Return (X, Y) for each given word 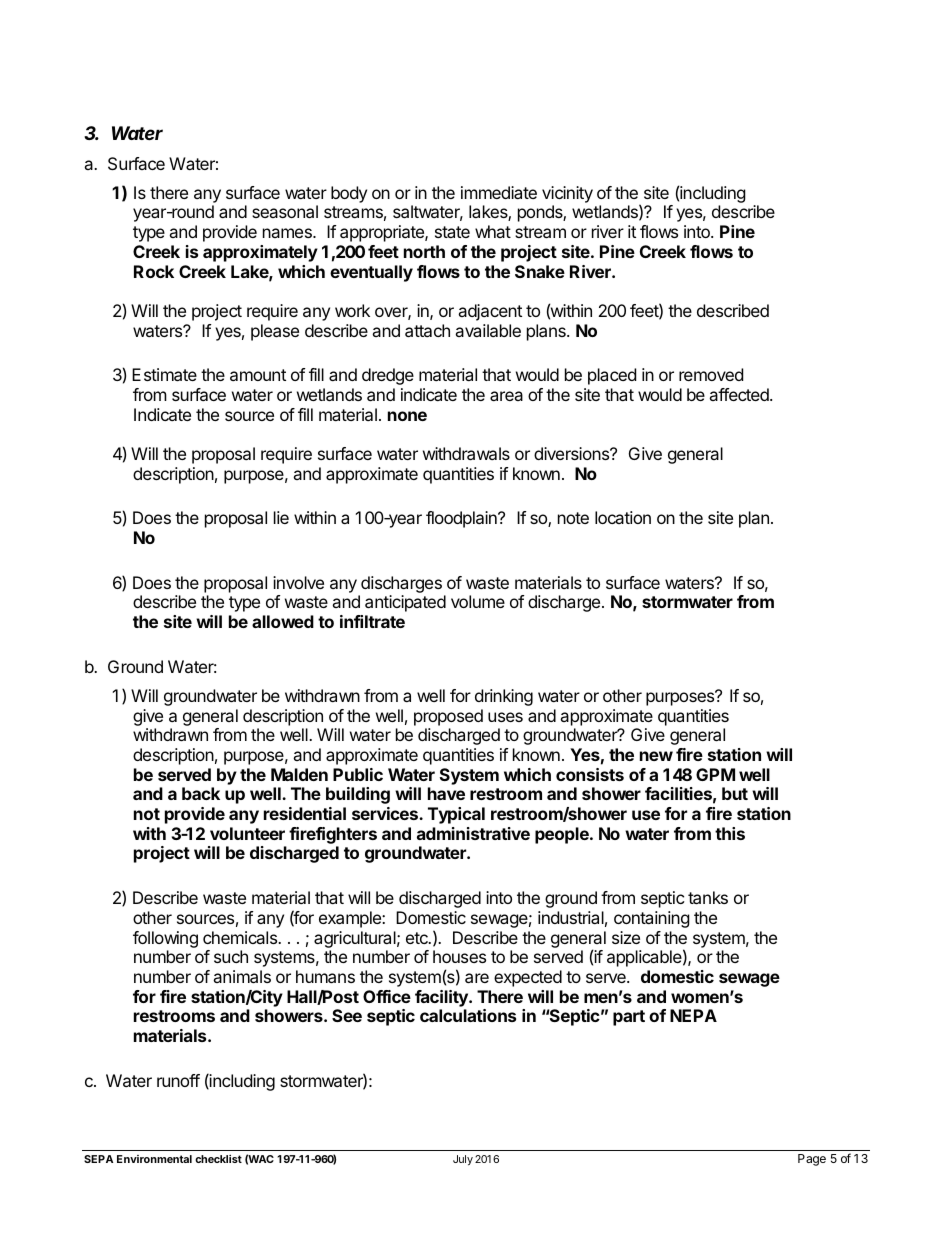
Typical (456, 815)
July (463, 1160)
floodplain (462, 519)
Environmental (154, 1159)
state (452, 232)
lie (281, 517)
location (623, 517)
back (201, 793)
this (730, 833)
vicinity (567, 196)
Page (812, 1160)
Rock (154, 271)
